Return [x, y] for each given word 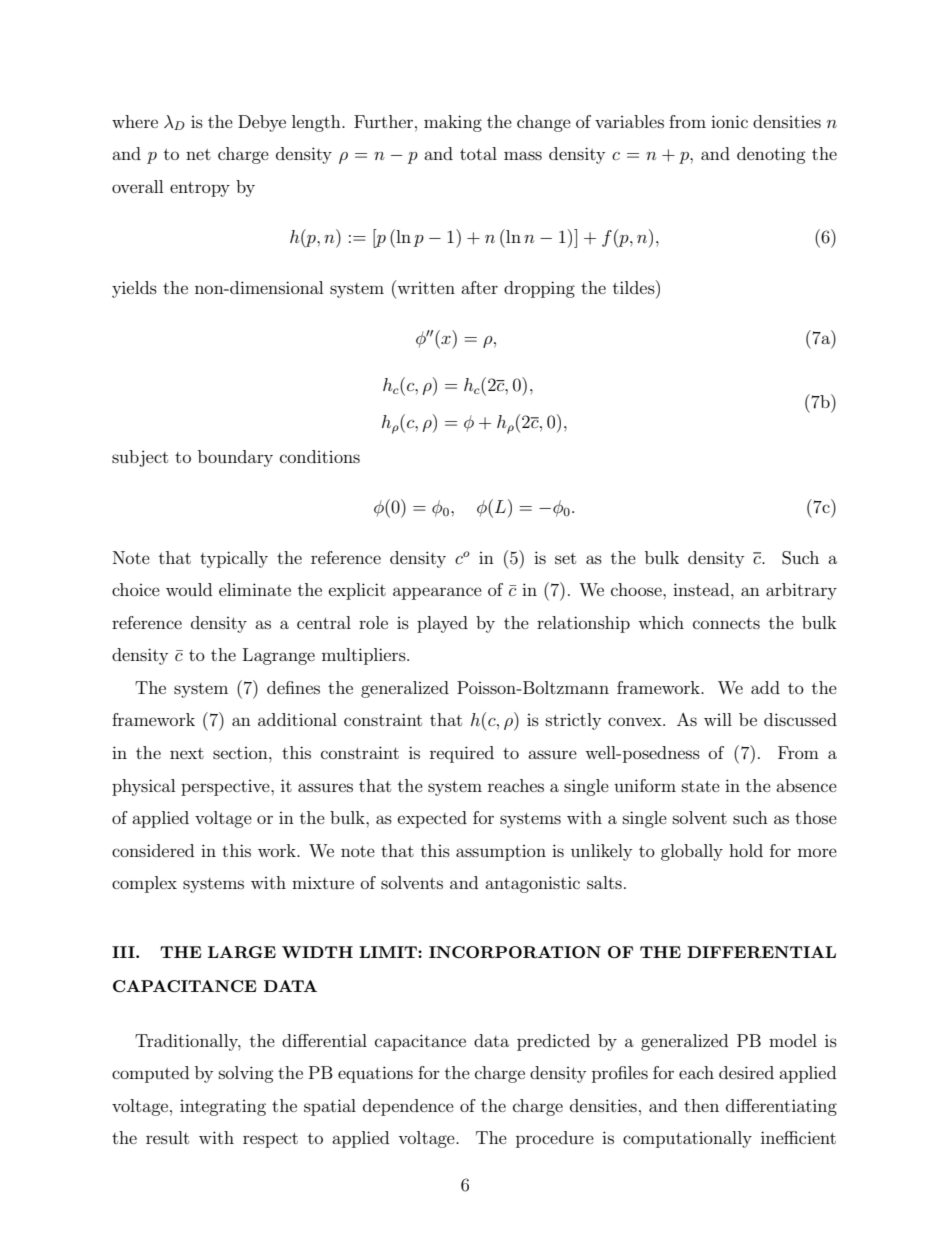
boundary [235, 458]
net [198, 154]
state [701, 786]
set [565, 558]
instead [702, 589]
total [478, 153]
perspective [226, 788]
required [462, 754]
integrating [223, 1108]
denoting [771, 155]
